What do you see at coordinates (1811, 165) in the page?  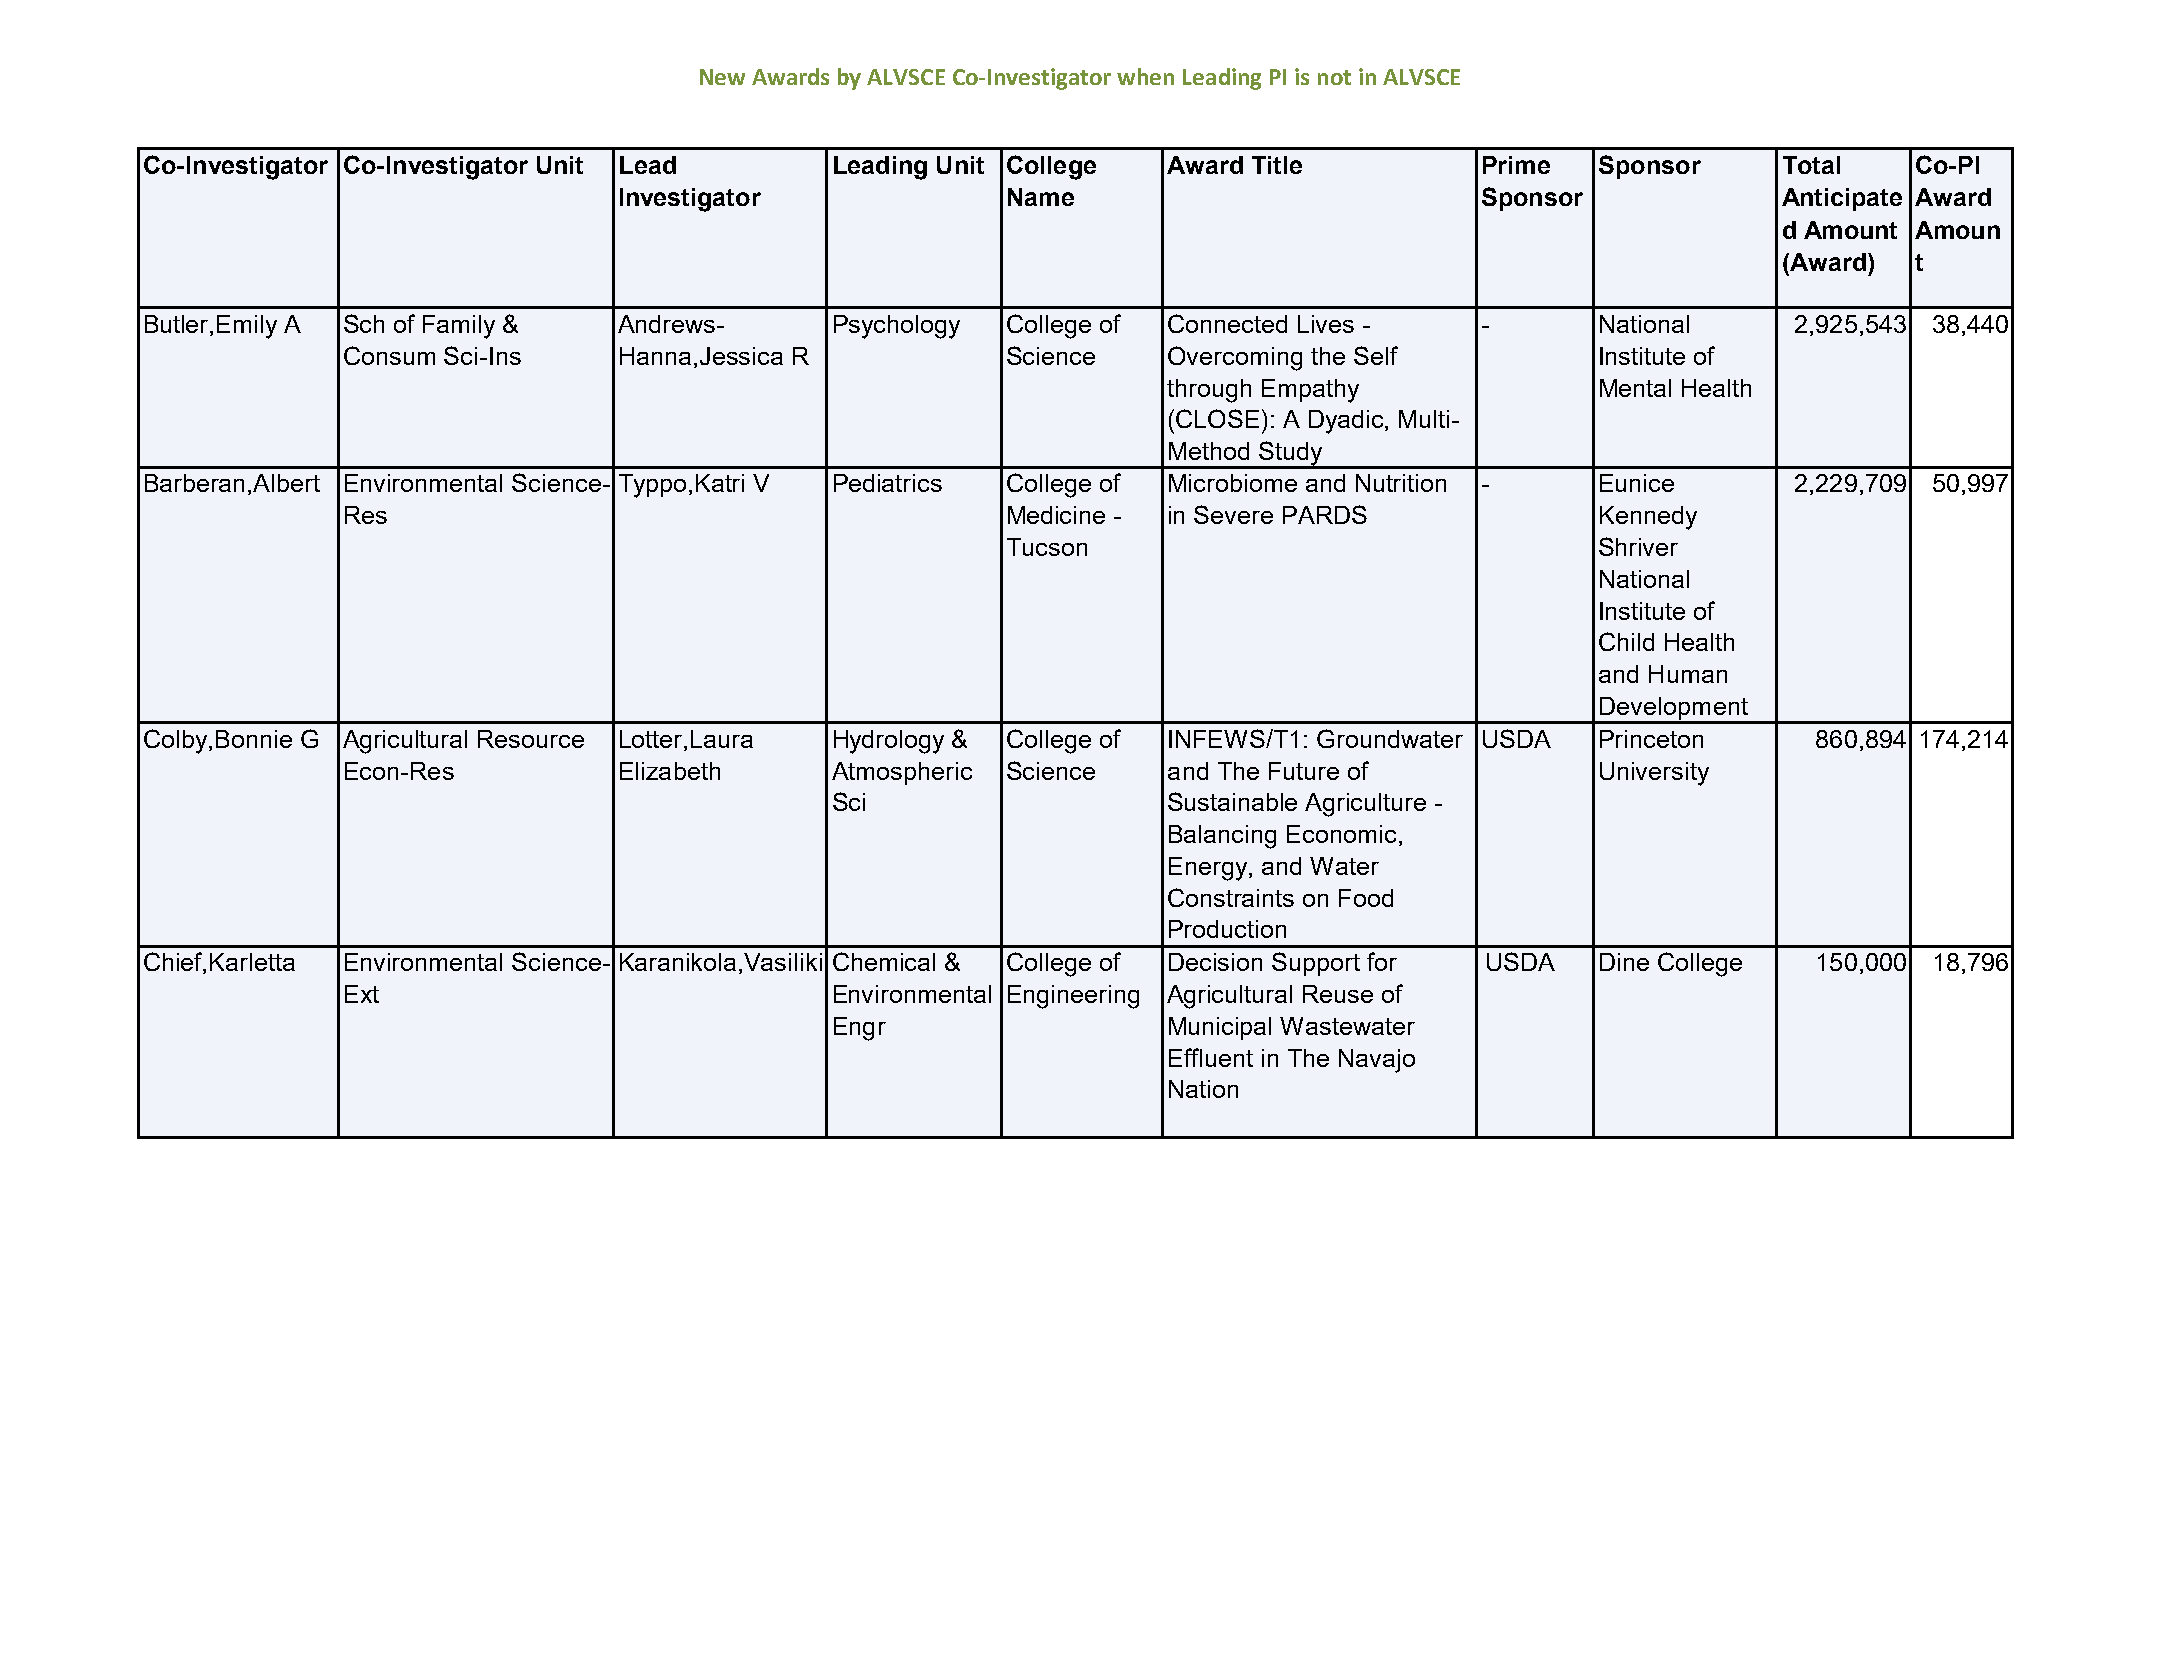 I see `Total` at bounding box center [1811, 165].
